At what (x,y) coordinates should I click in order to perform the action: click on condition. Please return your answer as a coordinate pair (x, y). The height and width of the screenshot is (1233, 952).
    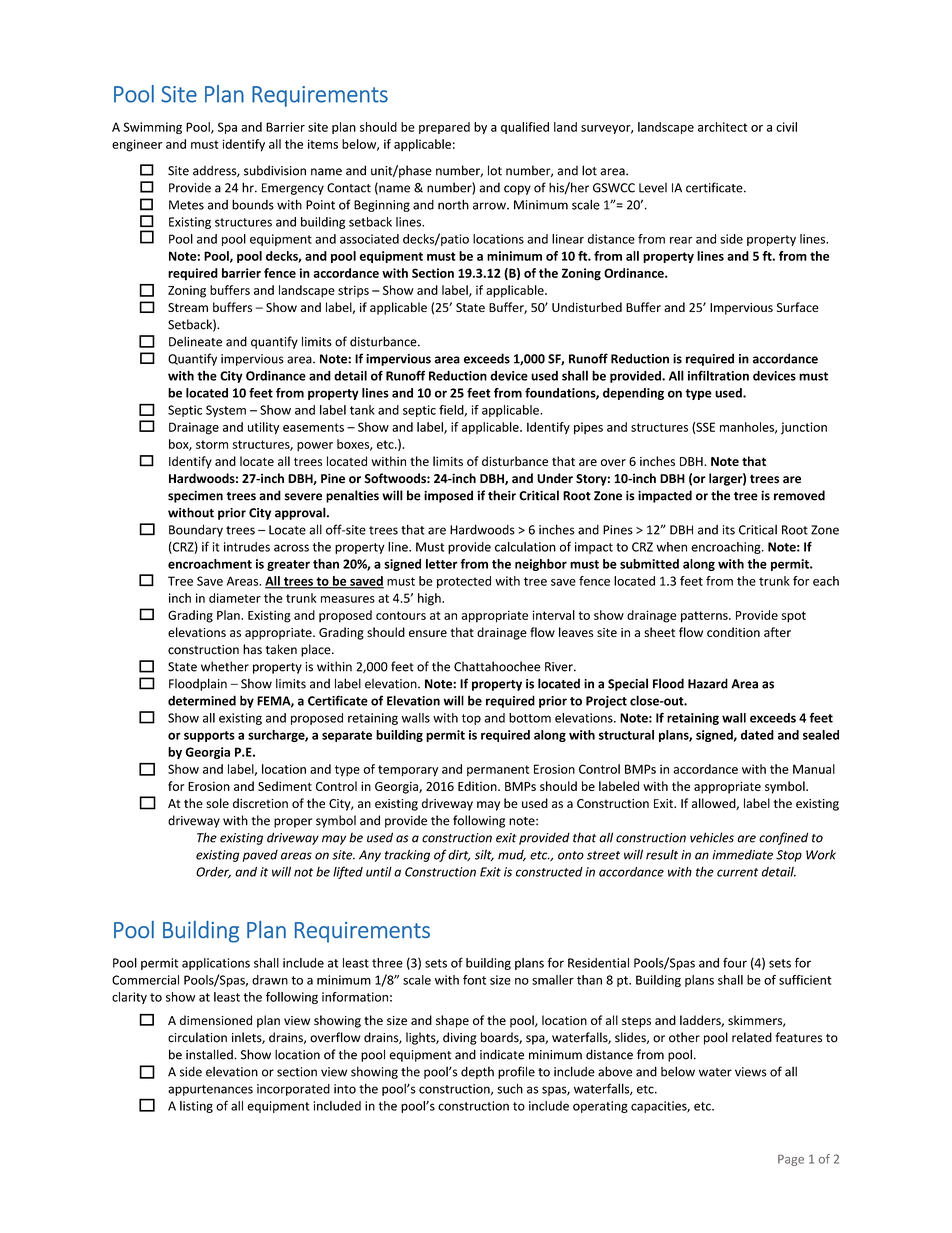
    Looking at the image, I should click on (733, 632).
